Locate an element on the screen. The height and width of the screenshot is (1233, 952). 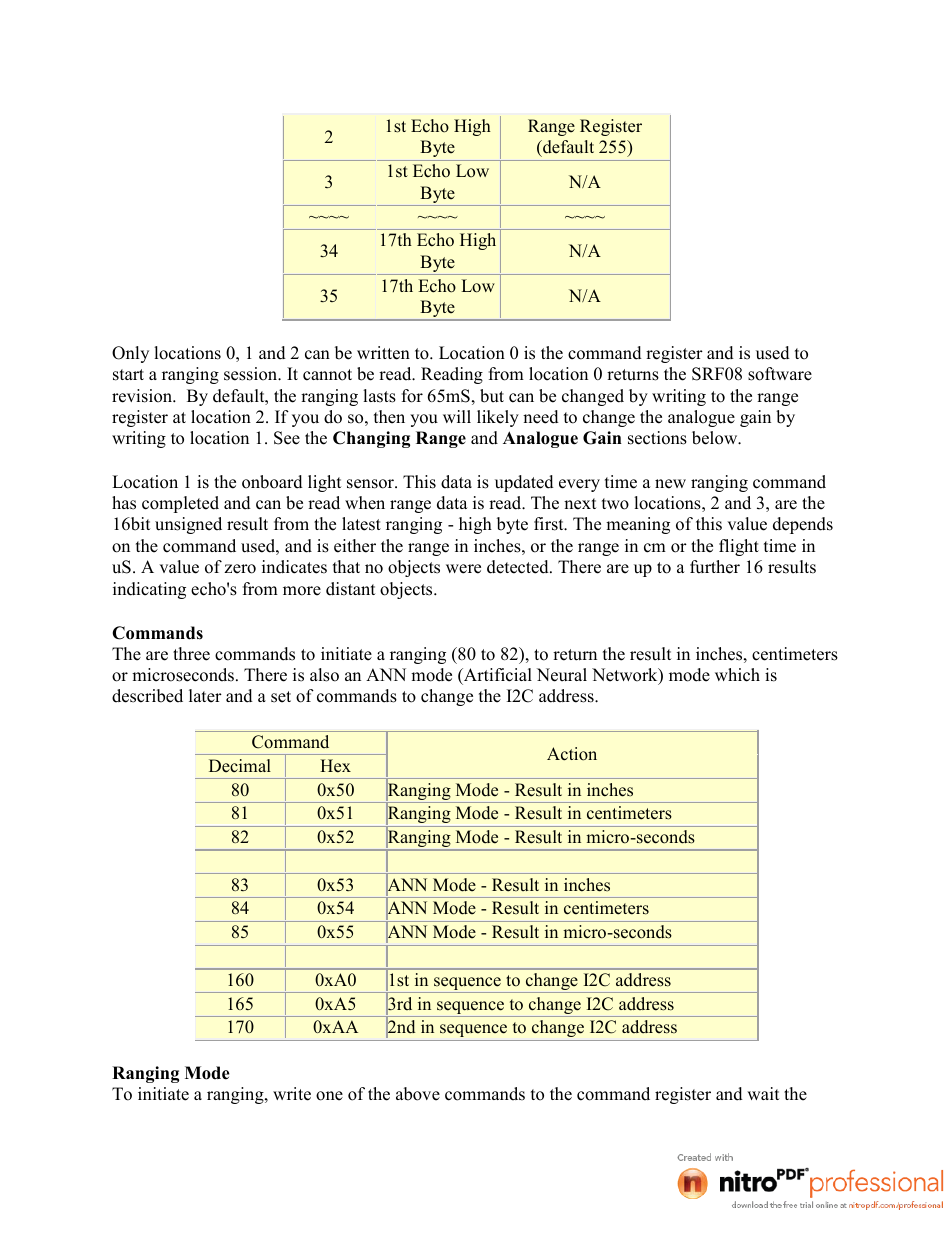
Artificial is located at coordinates (497, 675).
